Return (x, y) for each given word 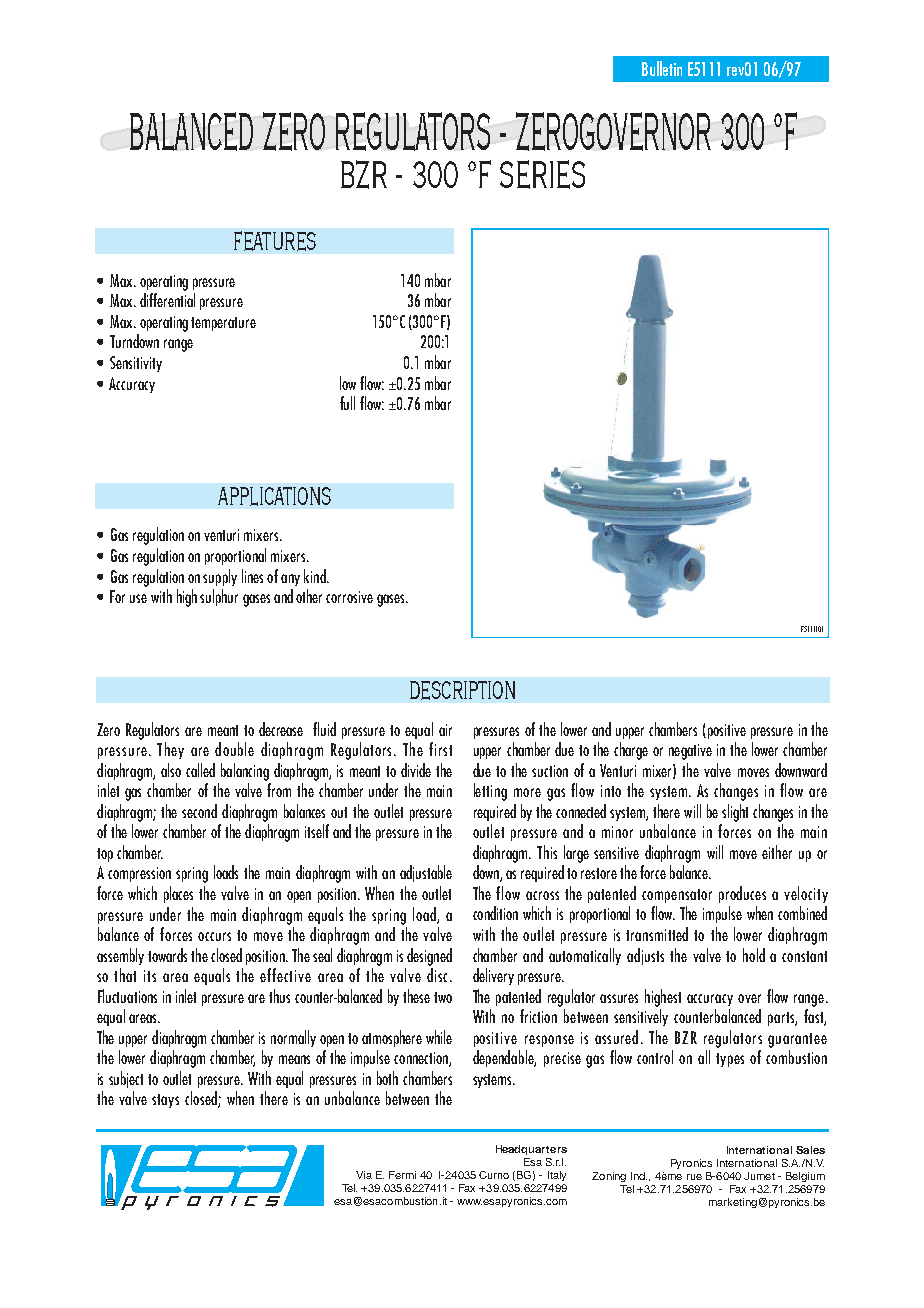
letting (490, 792)
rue (694, 1177)
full (347, 403)
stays (165, 1101)
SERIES (542, 174)
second (199, 811)
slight (735, 813)
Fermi (402, 1175)
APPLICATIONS (274, 496)
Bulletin (662, 68)
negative (690, 752)
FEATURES (275, 241)
